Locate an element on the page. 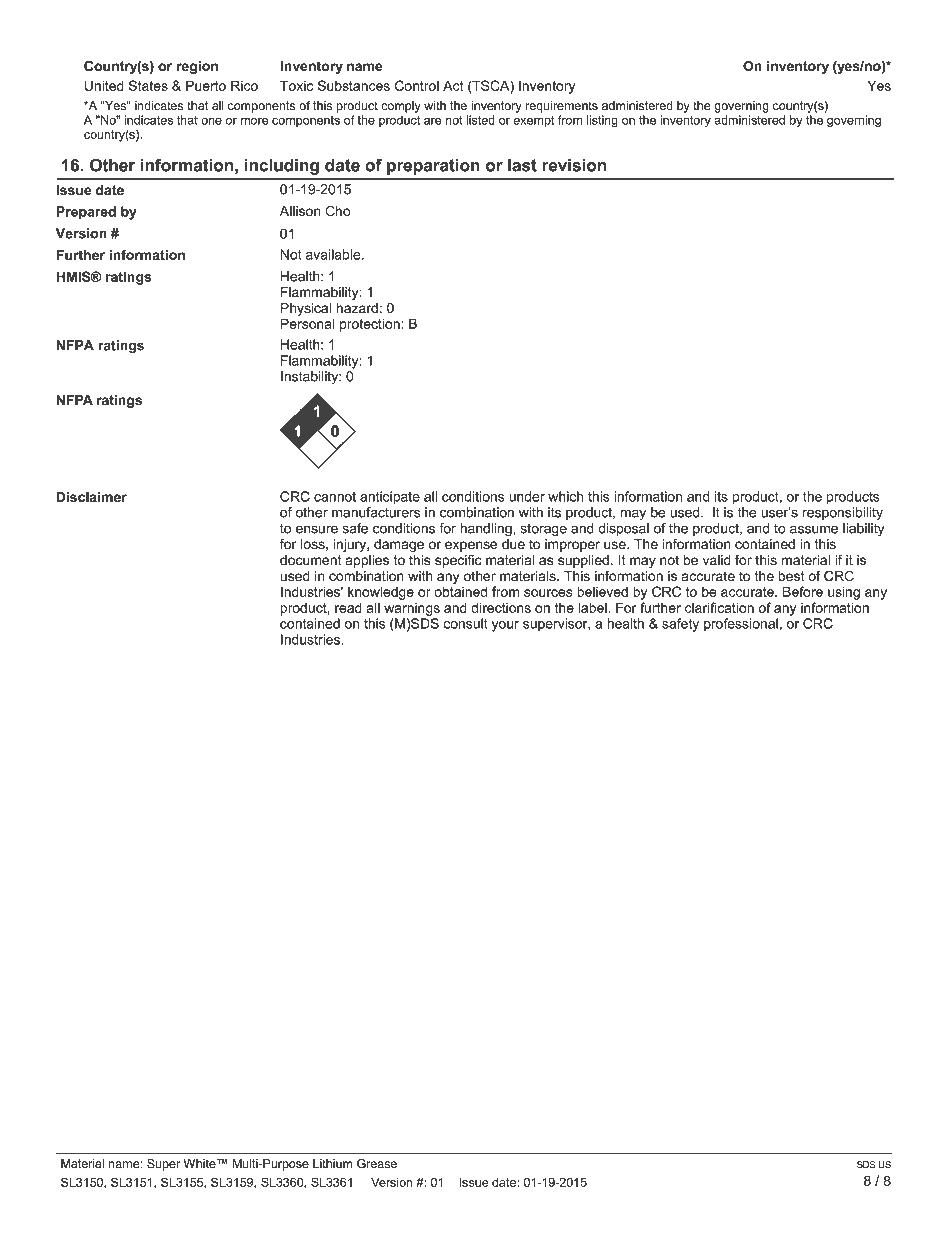  professional is located at coordinates (741, 624).
